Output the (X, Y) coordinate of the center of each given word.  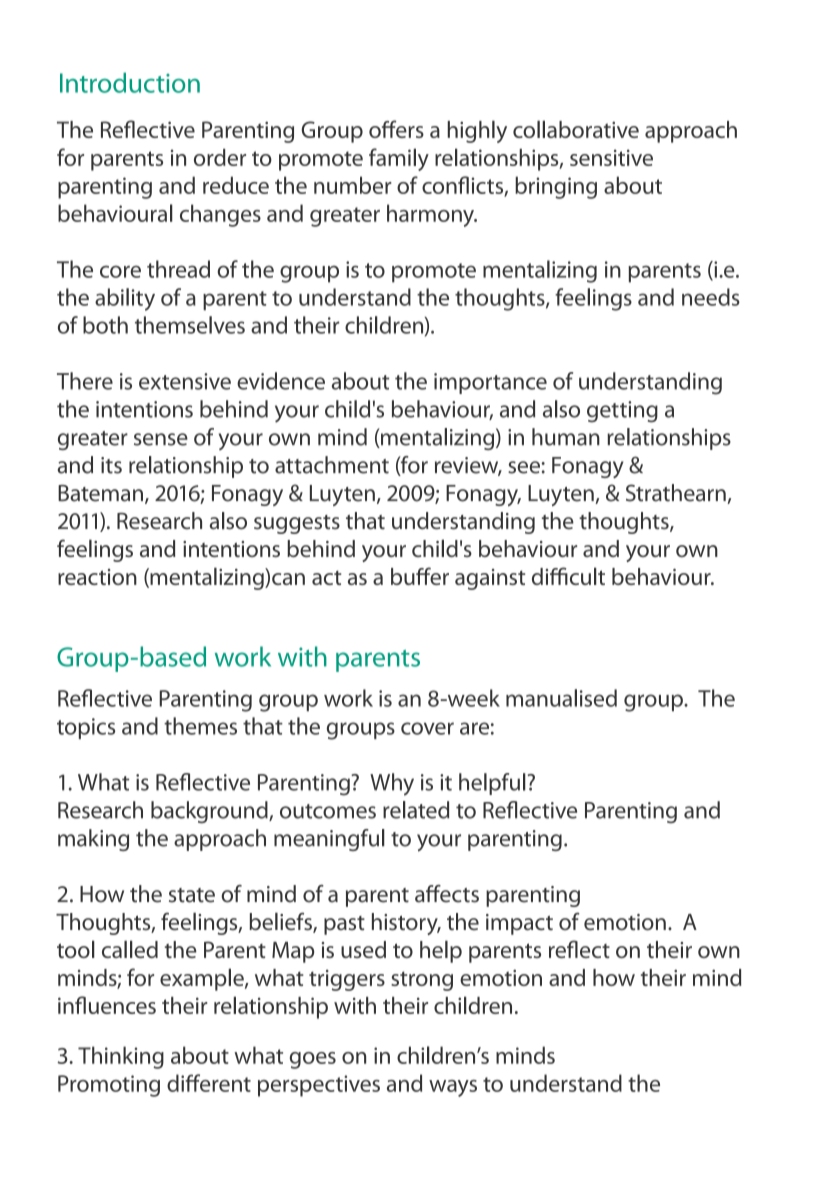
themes (200, 726)
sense (161, 439)
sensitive (611, 157)
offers (396, 129)
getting (622, 412)
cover (427, 728)
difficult (568, 576)
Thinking (121, 1057)
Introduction (130, 82)
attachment (332, 465)
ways (453, 1088)
